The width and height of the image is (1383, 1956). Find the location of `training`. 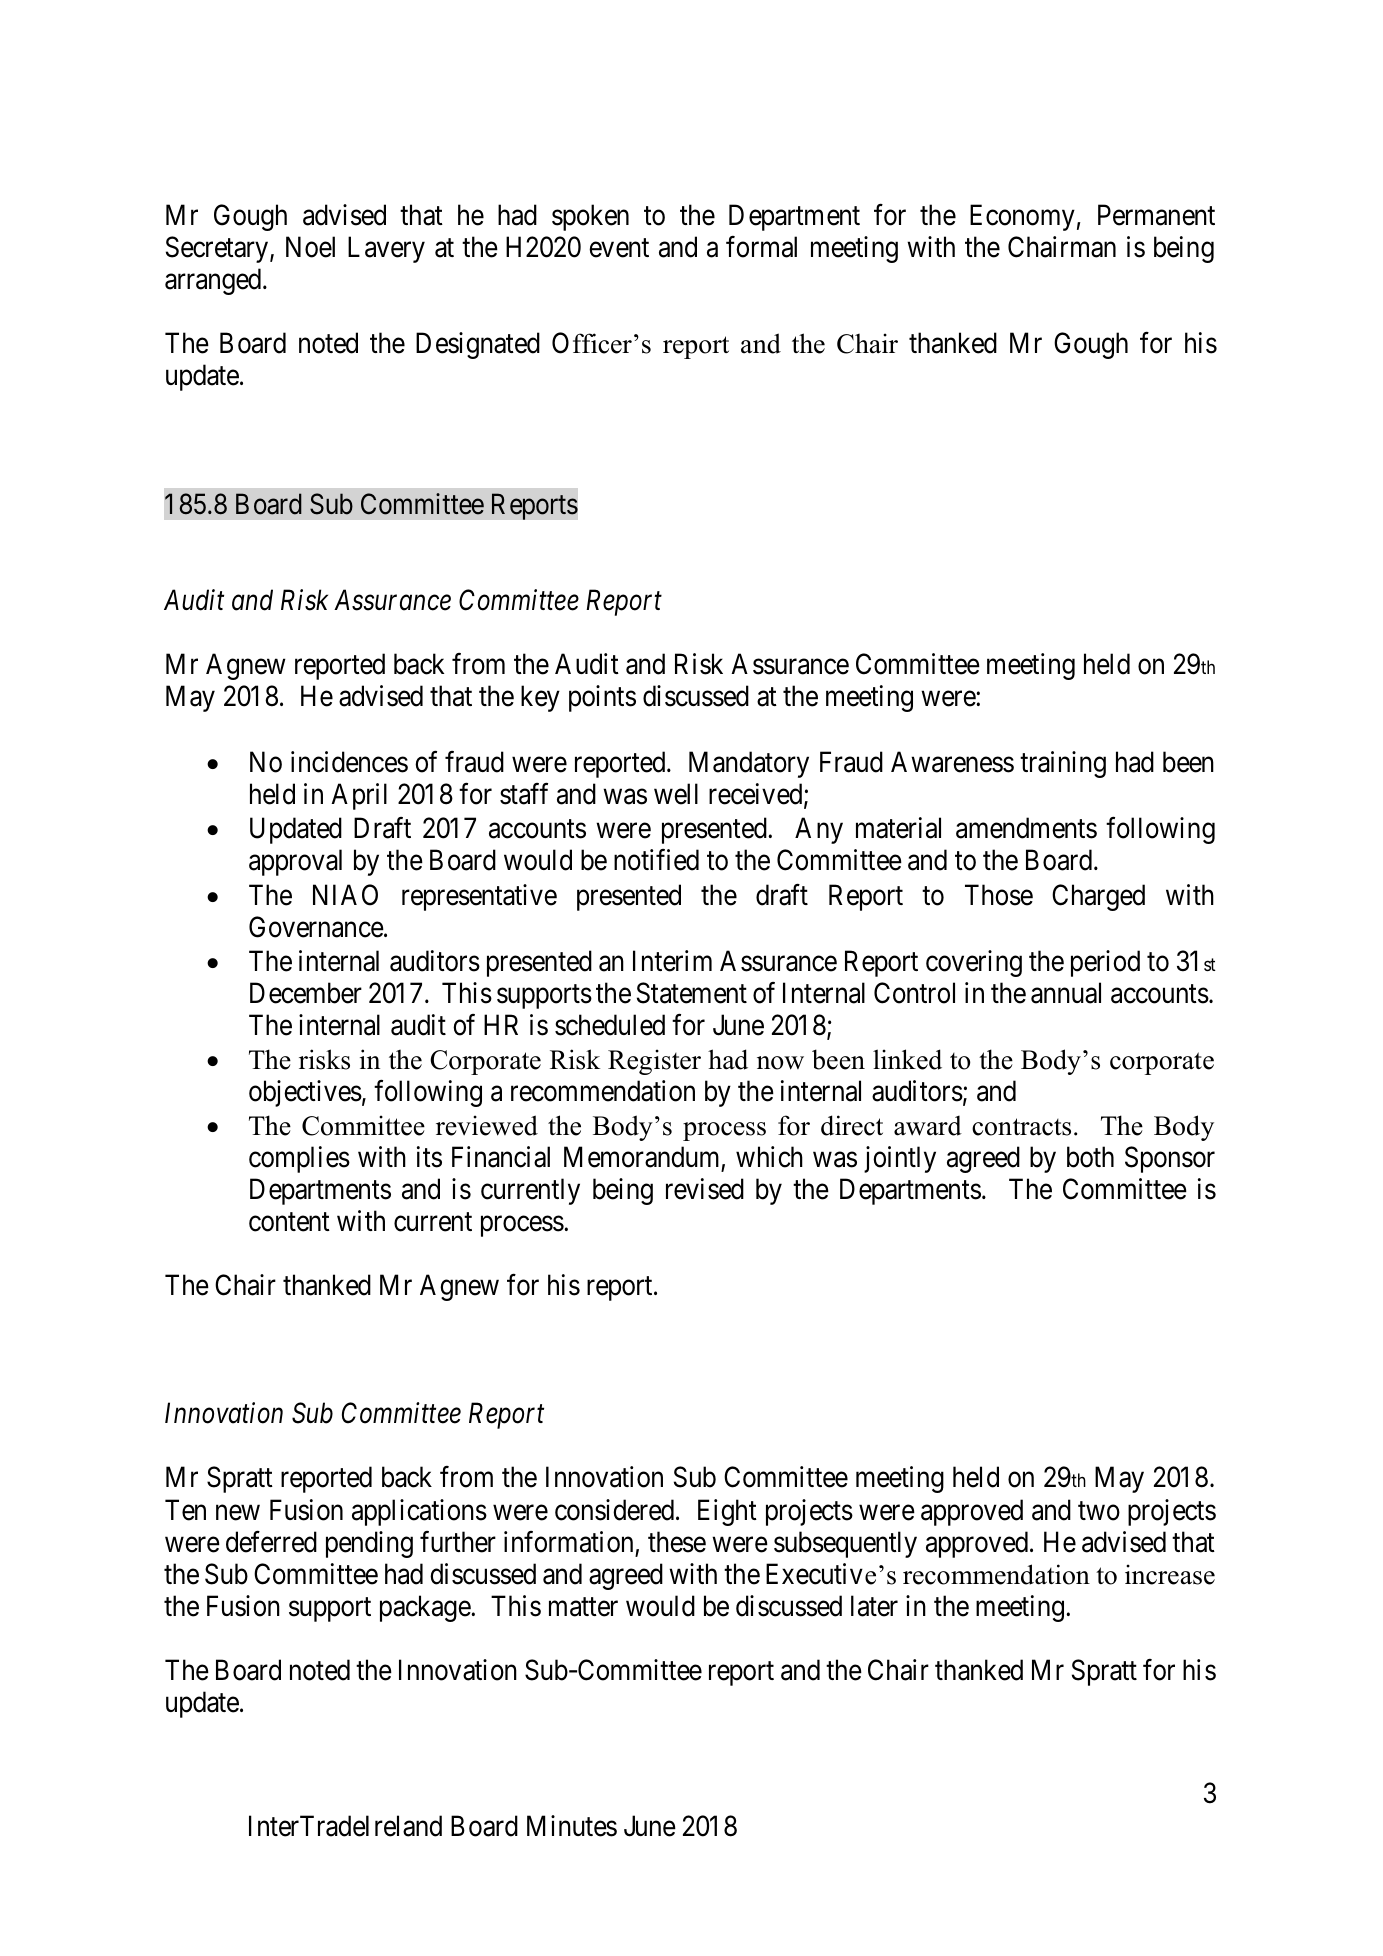

training is located at coordinates (1063, 764).
